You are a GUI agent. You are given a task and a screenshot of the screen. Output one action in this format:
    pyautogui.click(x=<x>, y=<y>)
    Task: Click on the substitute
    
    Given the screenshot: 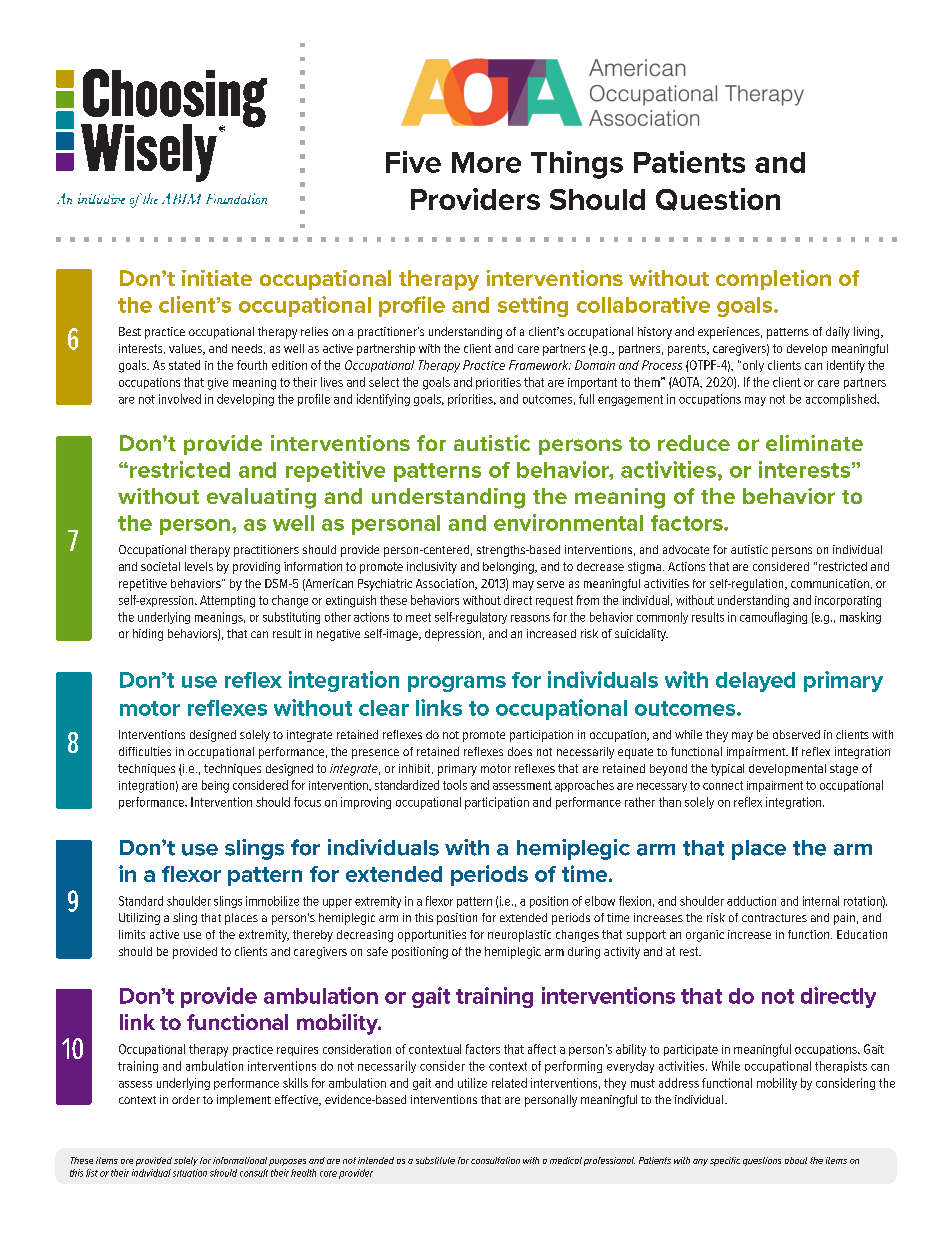 What is the action you would take?
    pyautogui.click(x=435, y=1160)
